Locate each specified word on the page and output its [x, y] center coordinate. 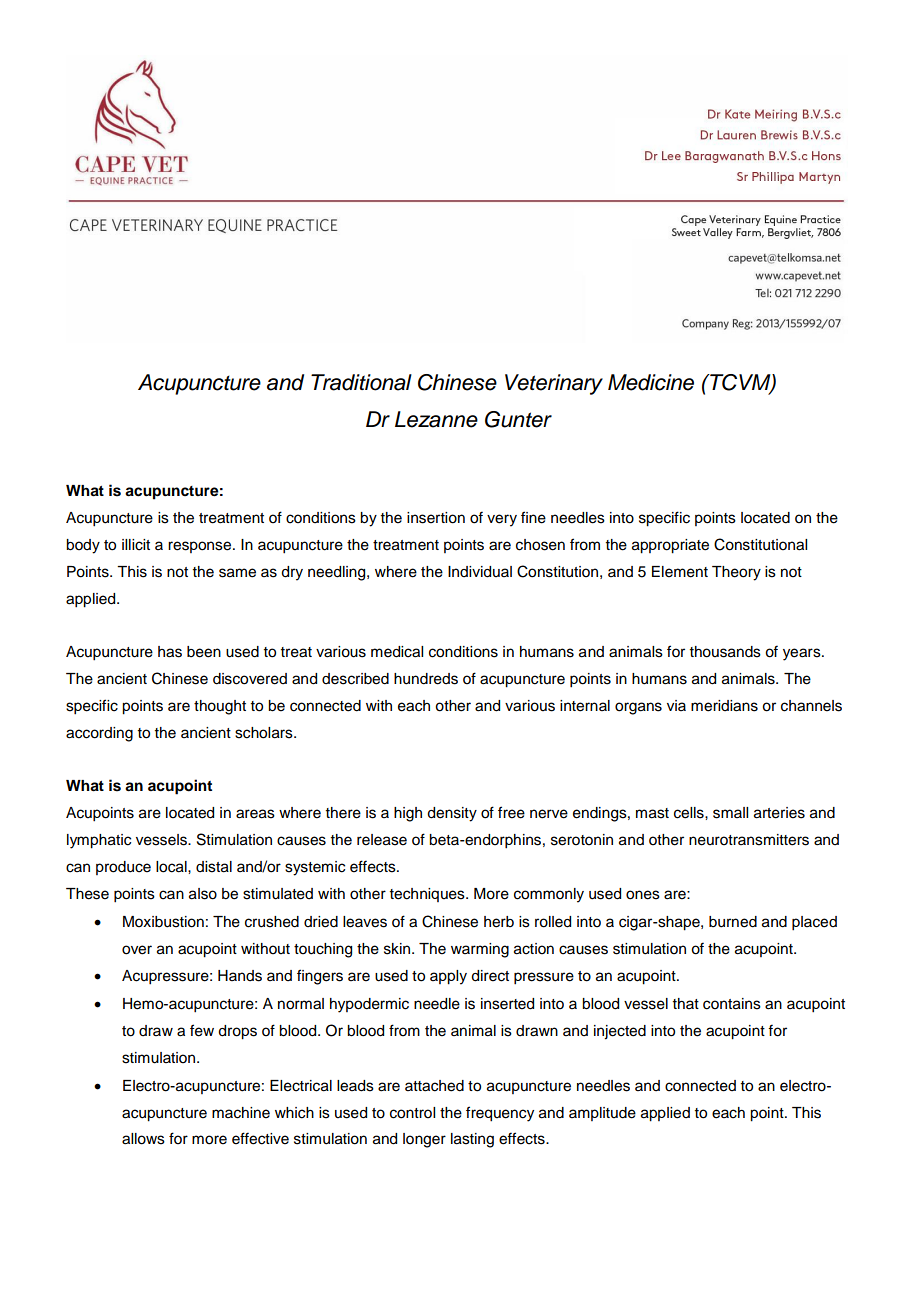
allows [143, 1139]
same [237, 573]
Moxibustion [163, 922]
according [99, 734]
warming [480, 950]
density [452, 814]
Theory [736, 573]
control [412, 1113]
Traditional [361, 382]
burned [733, 922]
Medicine [651, 382]
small [730, 813]
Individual [480, 572]
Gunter [518, 419]
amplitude [602, 1114]
